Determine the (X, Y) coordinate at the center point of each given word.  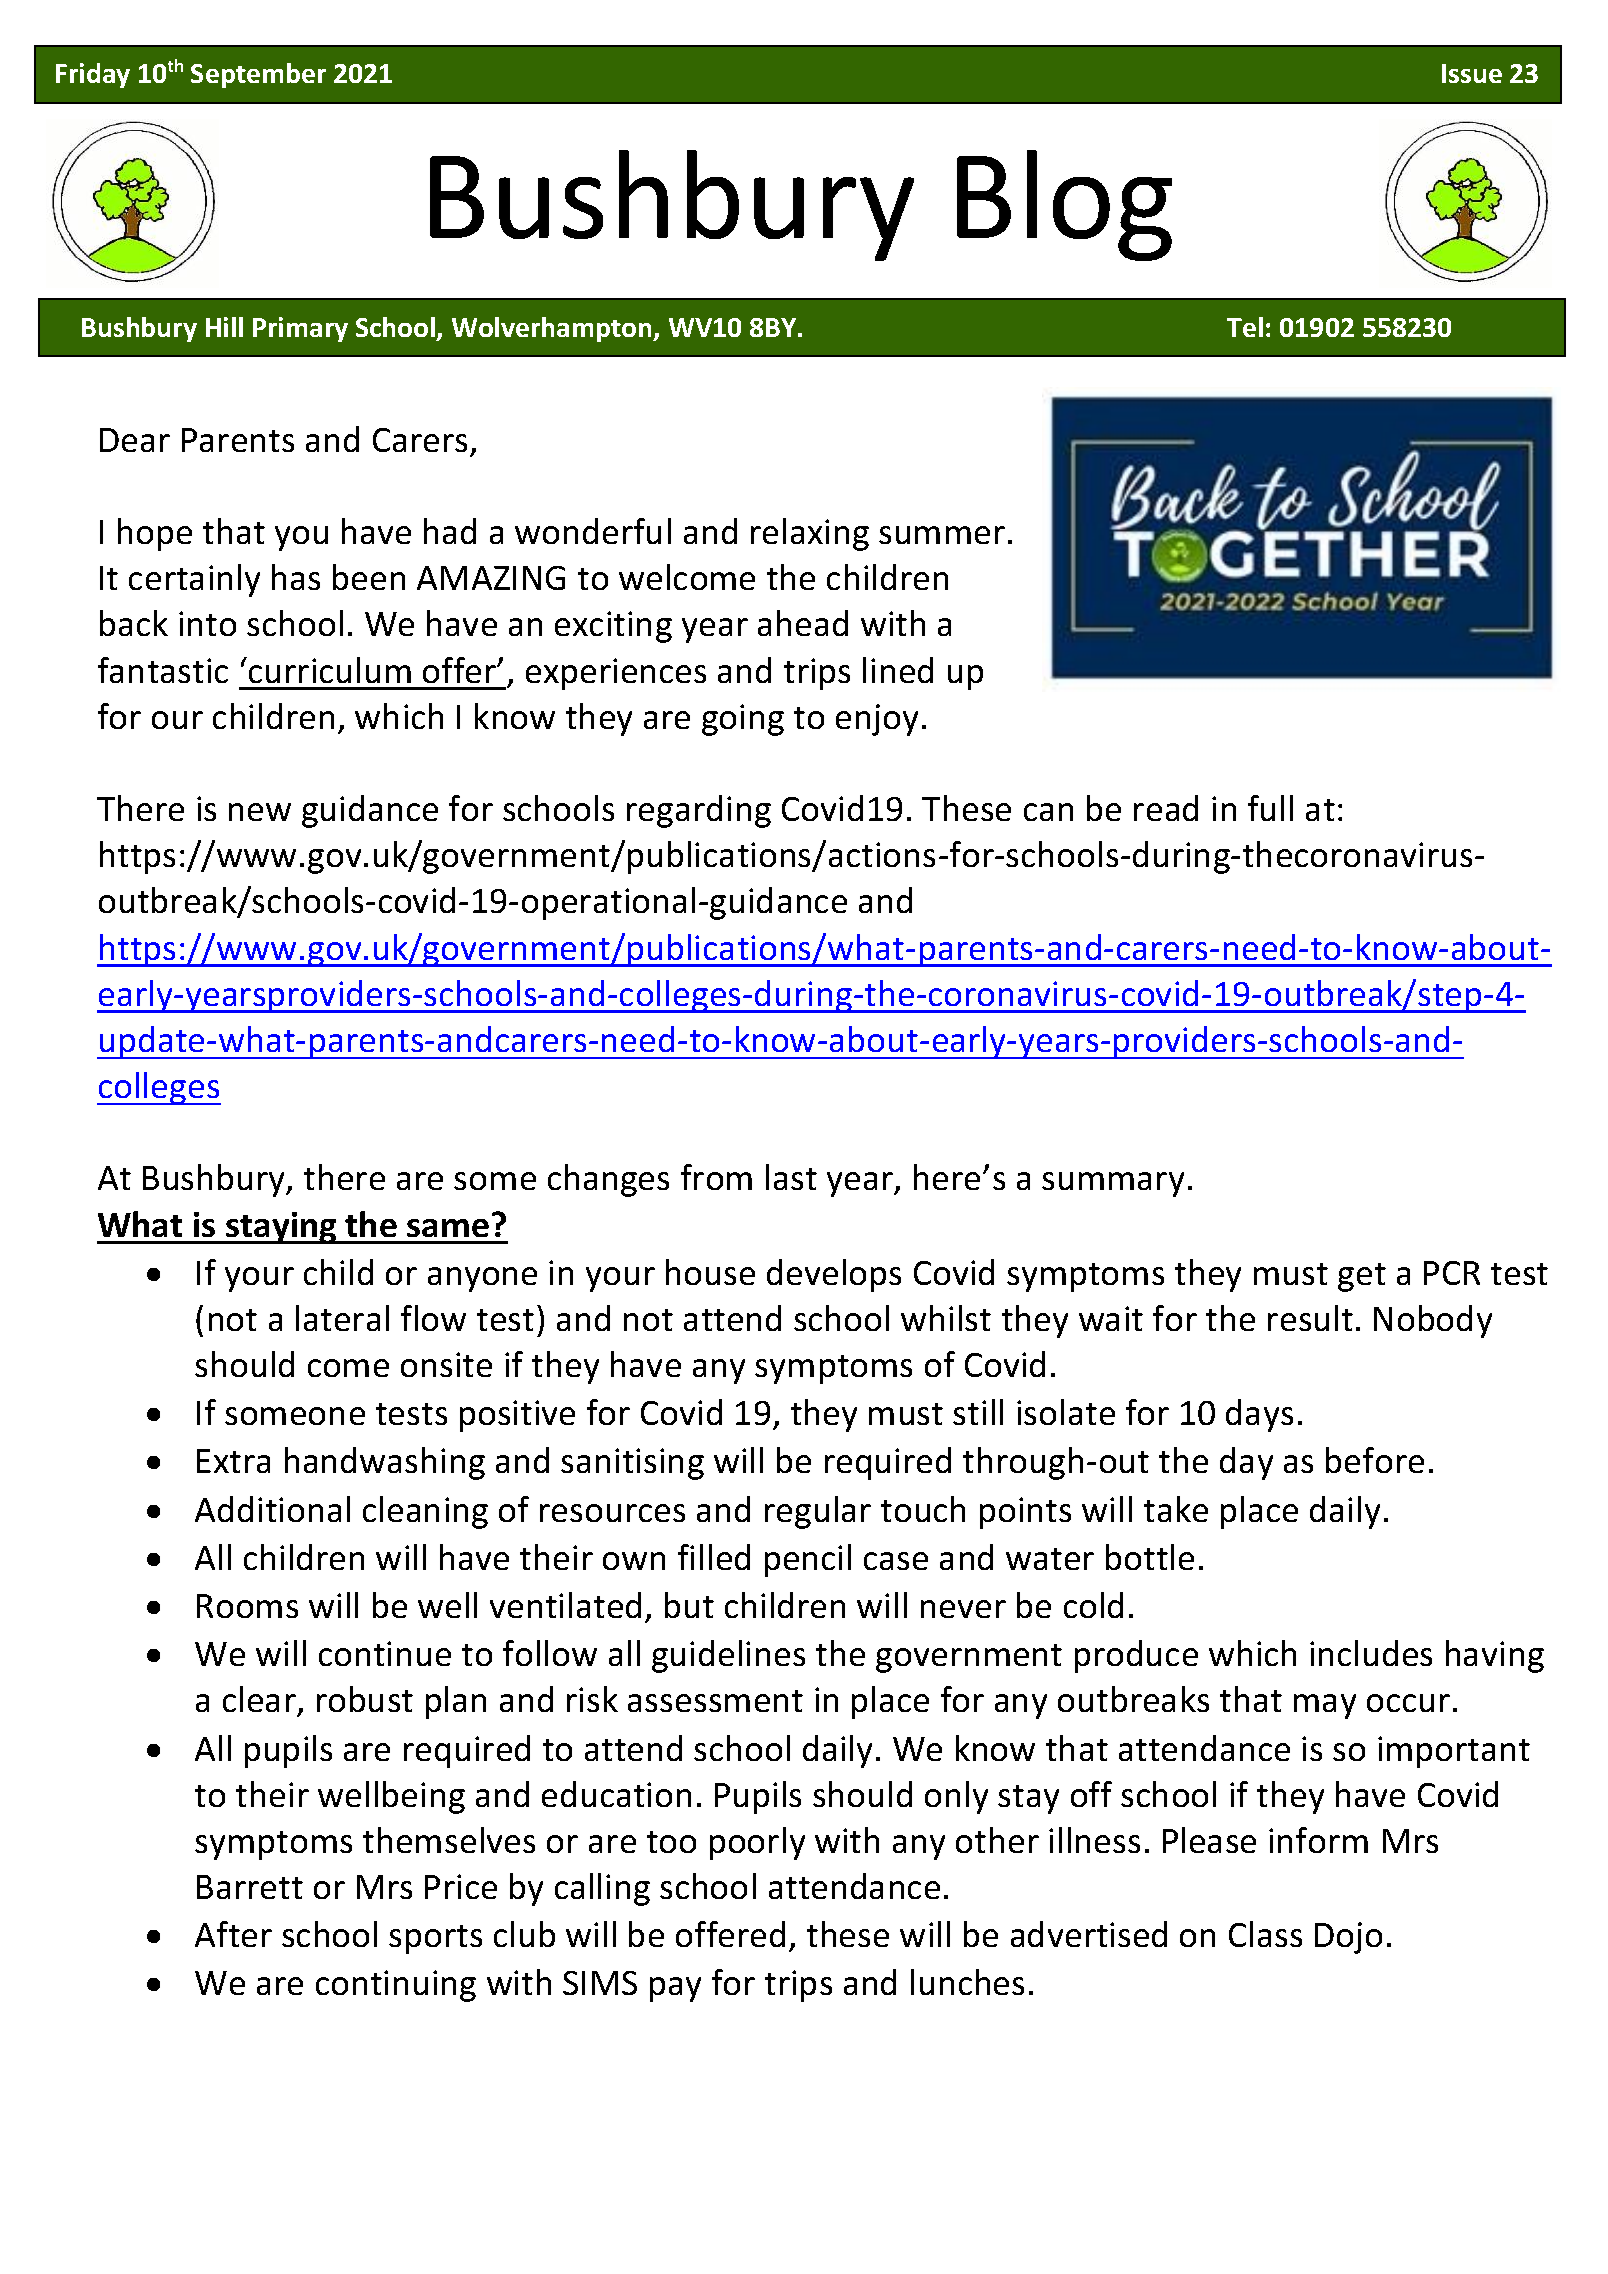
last (791, 1177)
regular (818, 1512)
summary (1113, 1184)
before (1375, 1460)
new (260, 812)
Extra (233, 1461)
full (1270, 808)
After (233, 1934)
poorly (757, 1843)
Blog (1064, 205)
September (258, 75)
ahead (803, 623)
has (296, 577)
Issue (1472, 73)
